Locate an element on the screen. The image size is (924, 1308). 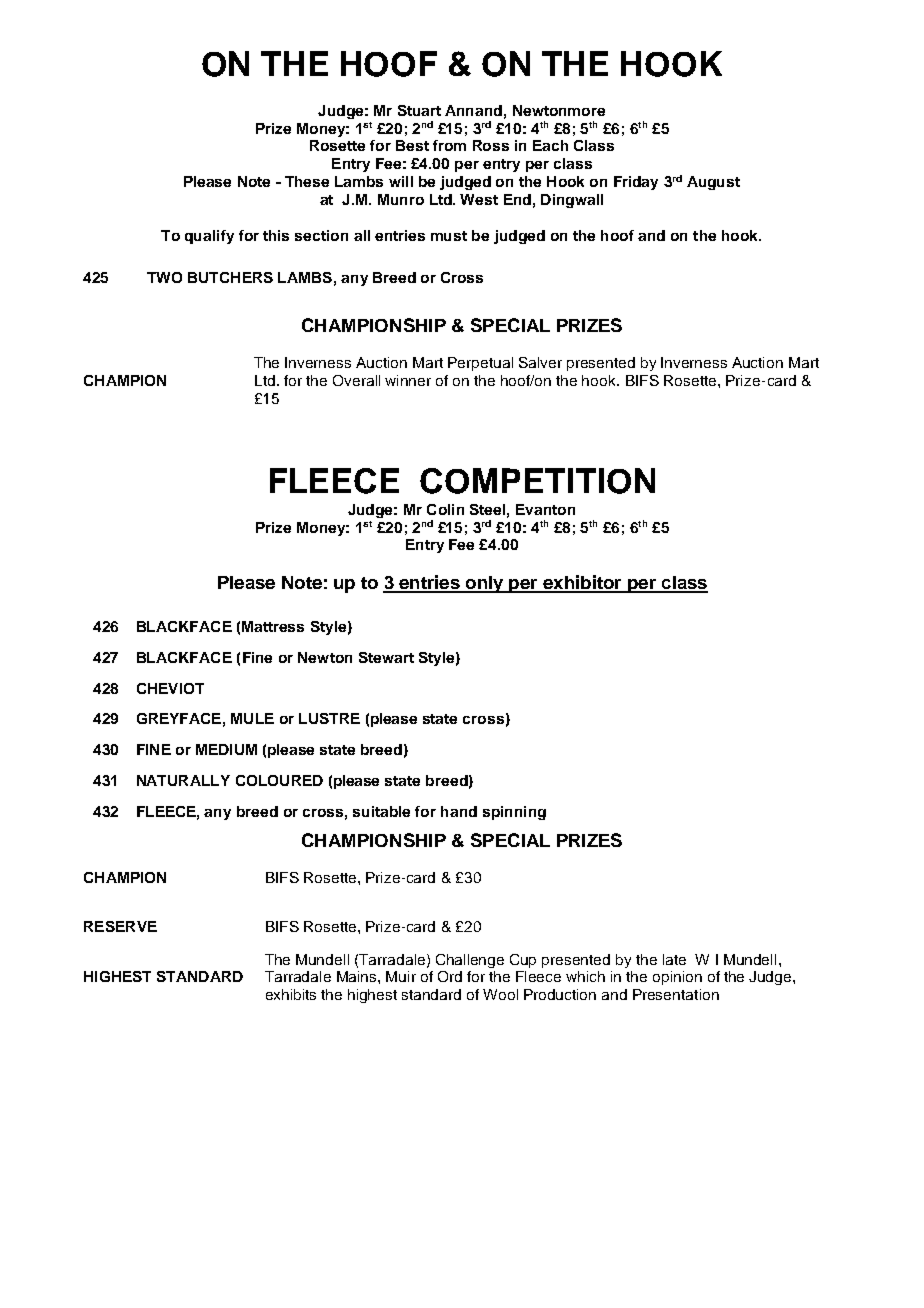
winner is located at coordinates (408, 380).
